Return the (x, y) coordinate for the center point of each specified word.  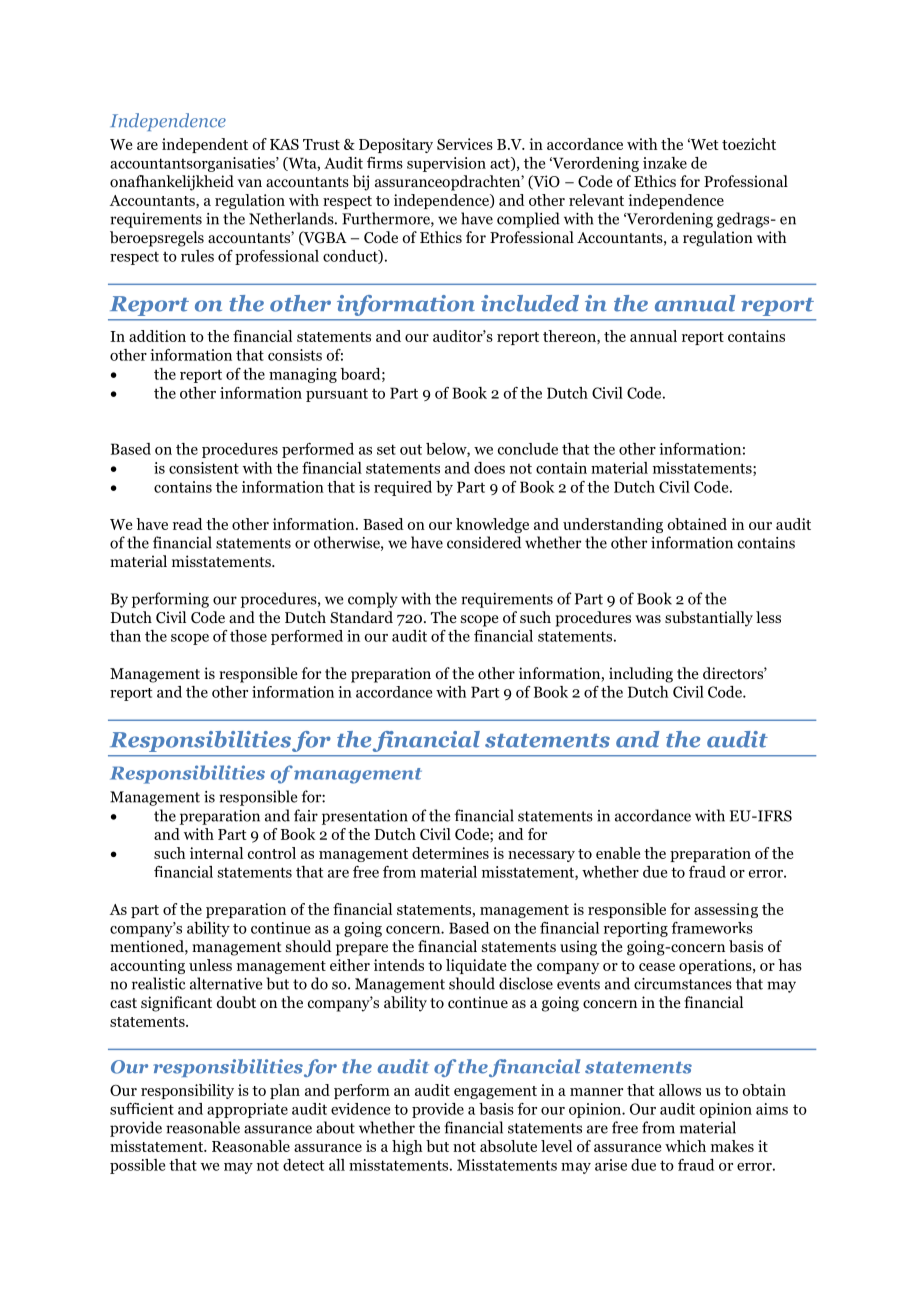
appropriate (247, 1110)
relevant (596, 200)
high (407, 1147)
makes (732, 1146)
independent (205, 145)
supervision (446, 164)
